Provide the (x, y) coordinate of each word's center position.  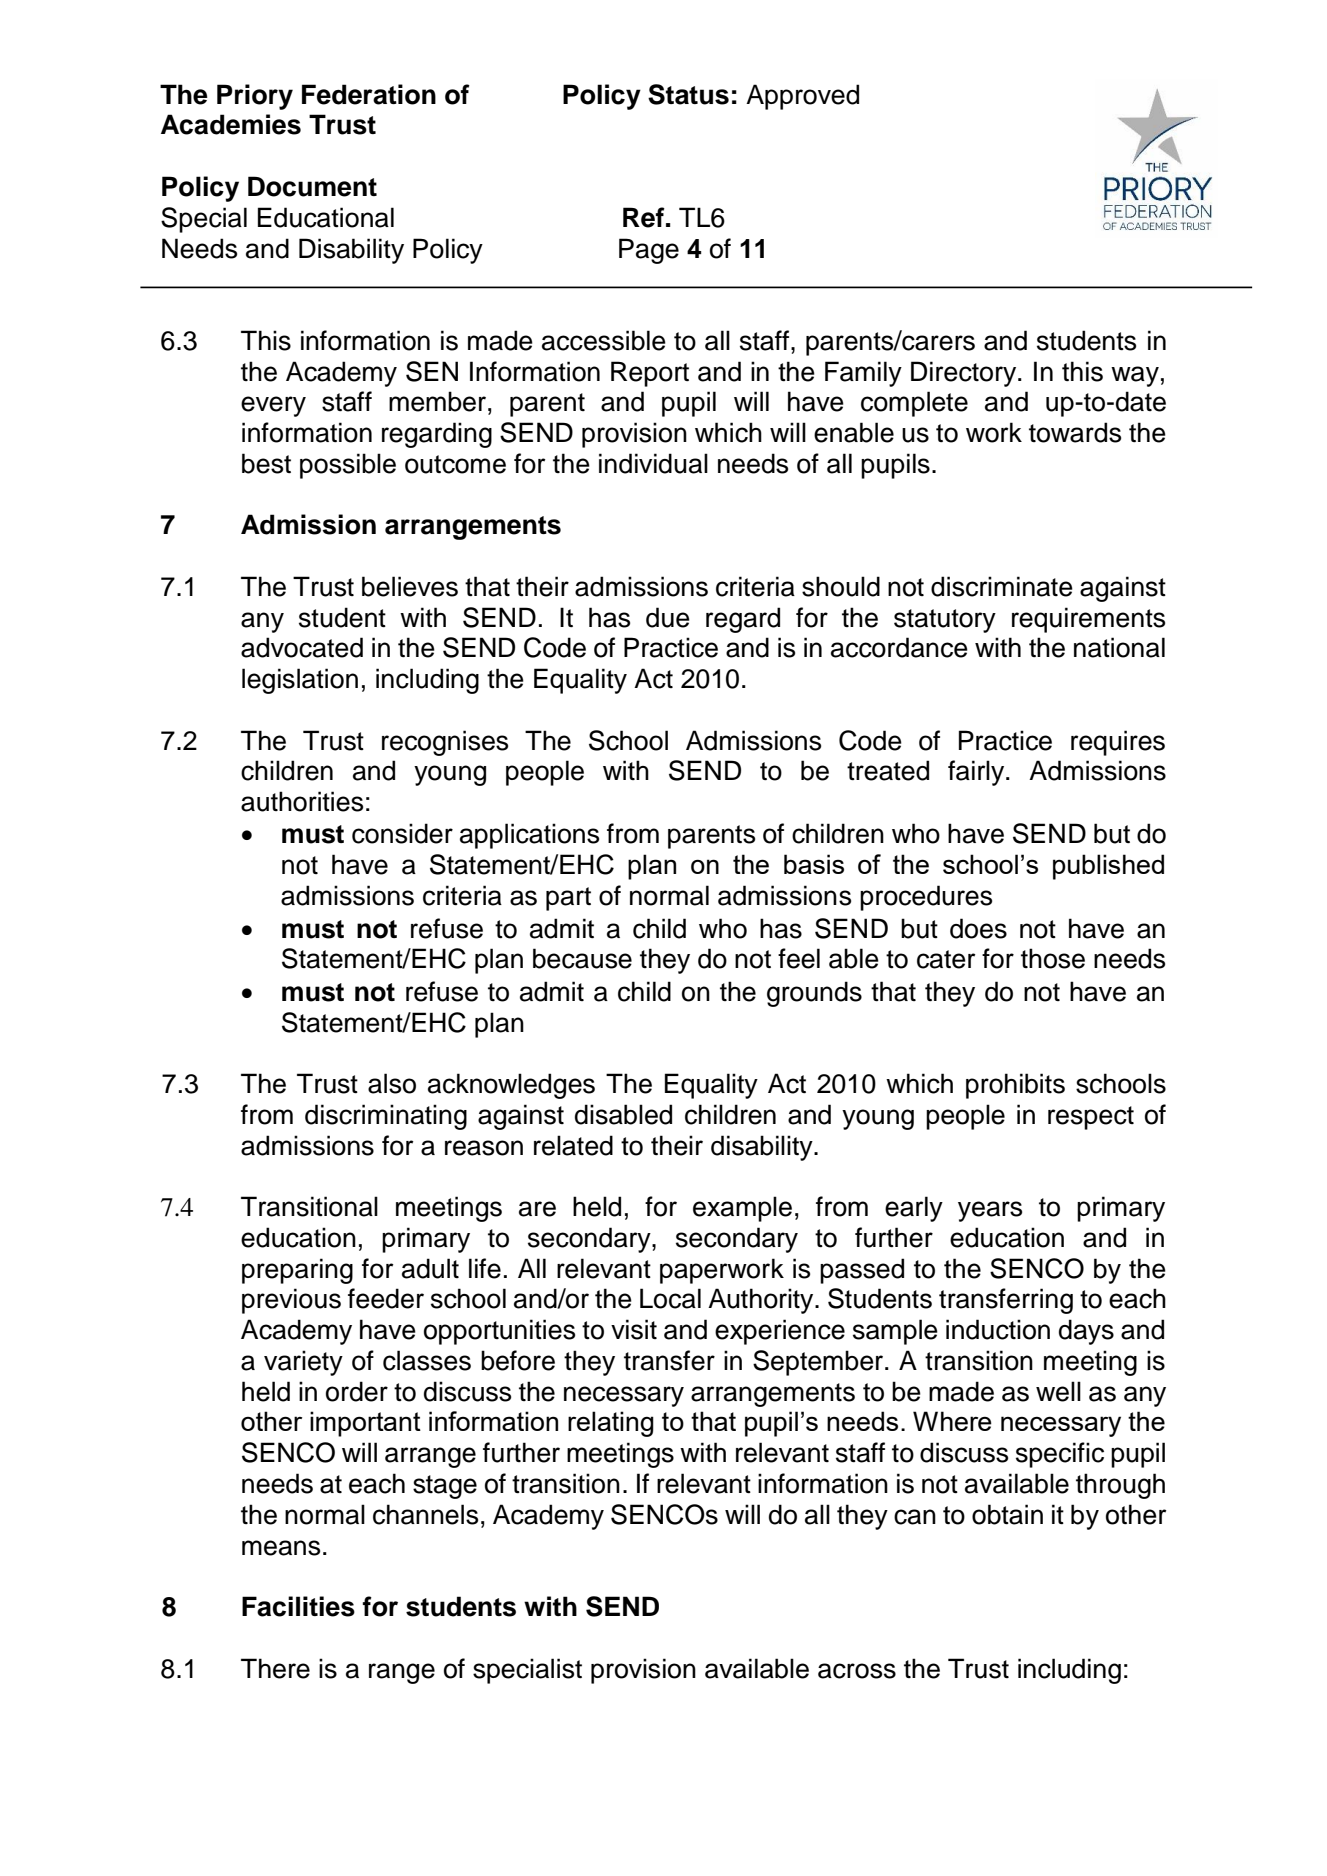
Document (312, 186)
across (857, 1671)
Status (688, 94)
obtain (1007, 1514)
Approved (802, 97)
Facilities (298, 1606)
